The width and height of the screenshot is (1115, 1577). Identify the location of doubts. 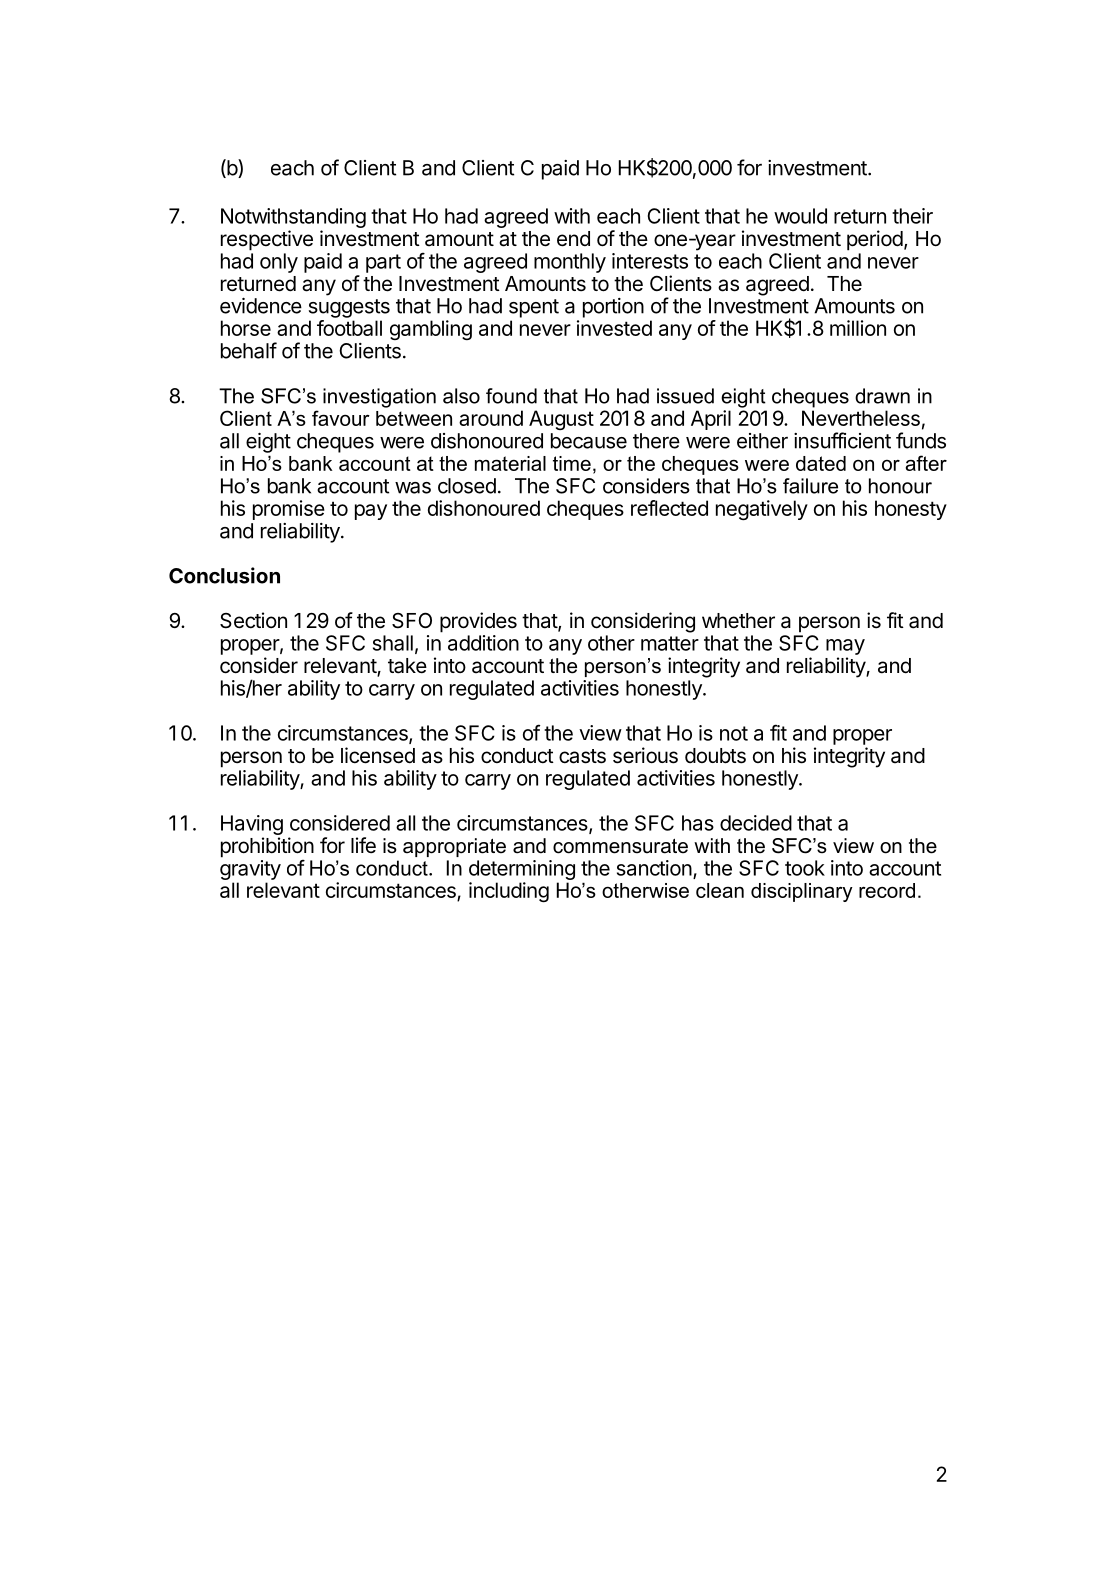
(715, 756).
